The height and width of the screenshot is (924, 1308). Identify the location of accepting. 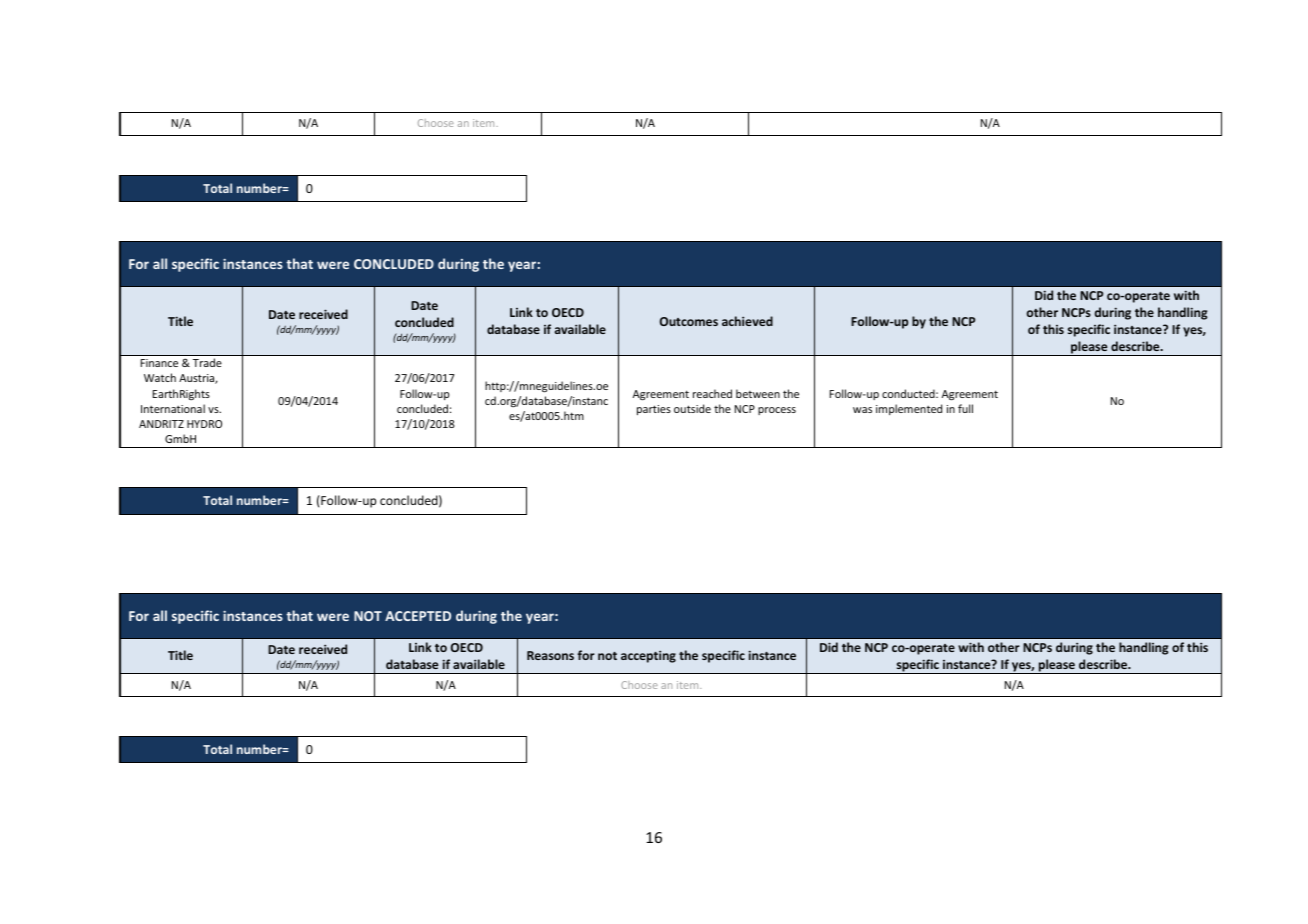
(648, 656).
